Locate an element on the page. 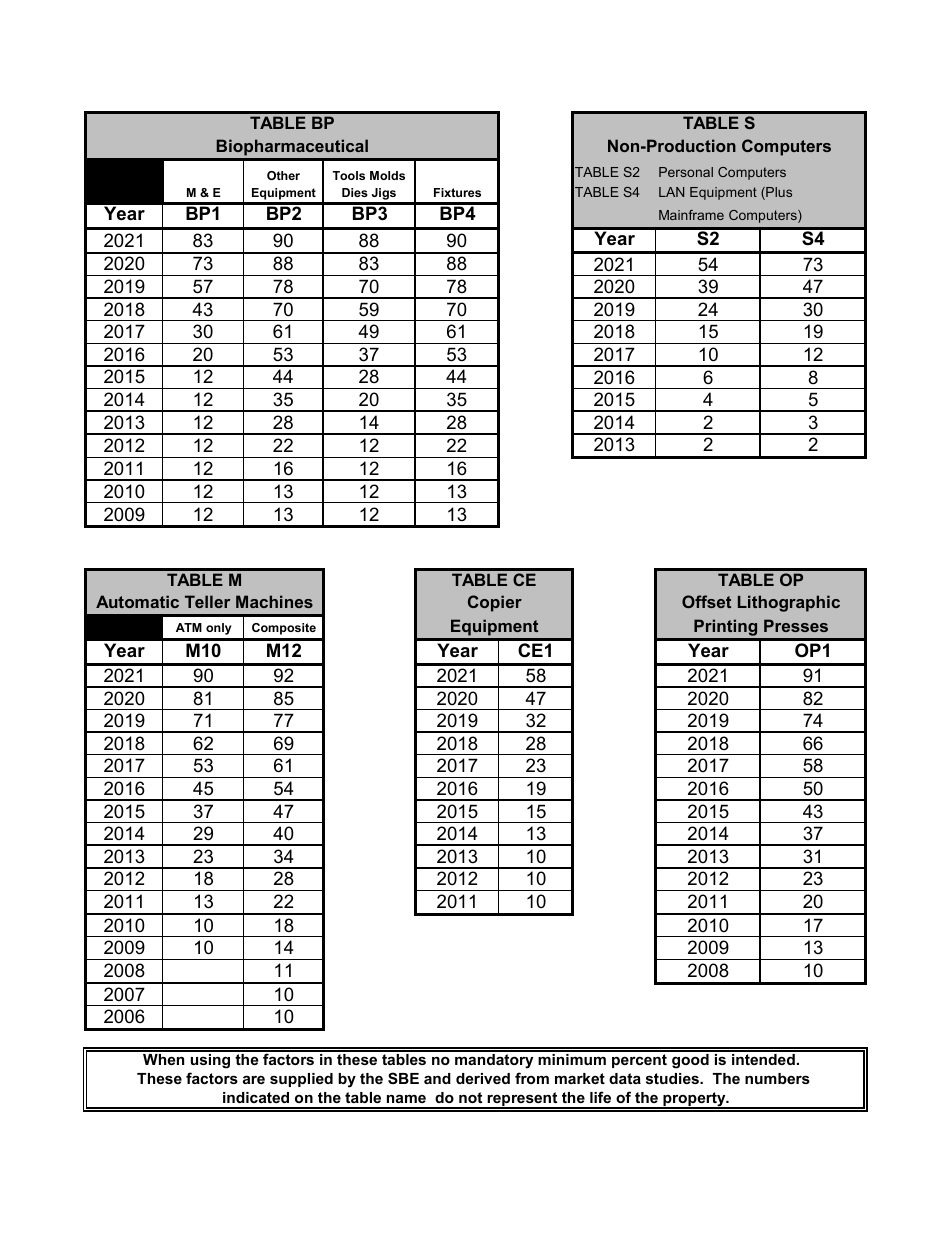 The height and width of the page is (1233, 952). are is located at coordinates (254, 1079).
